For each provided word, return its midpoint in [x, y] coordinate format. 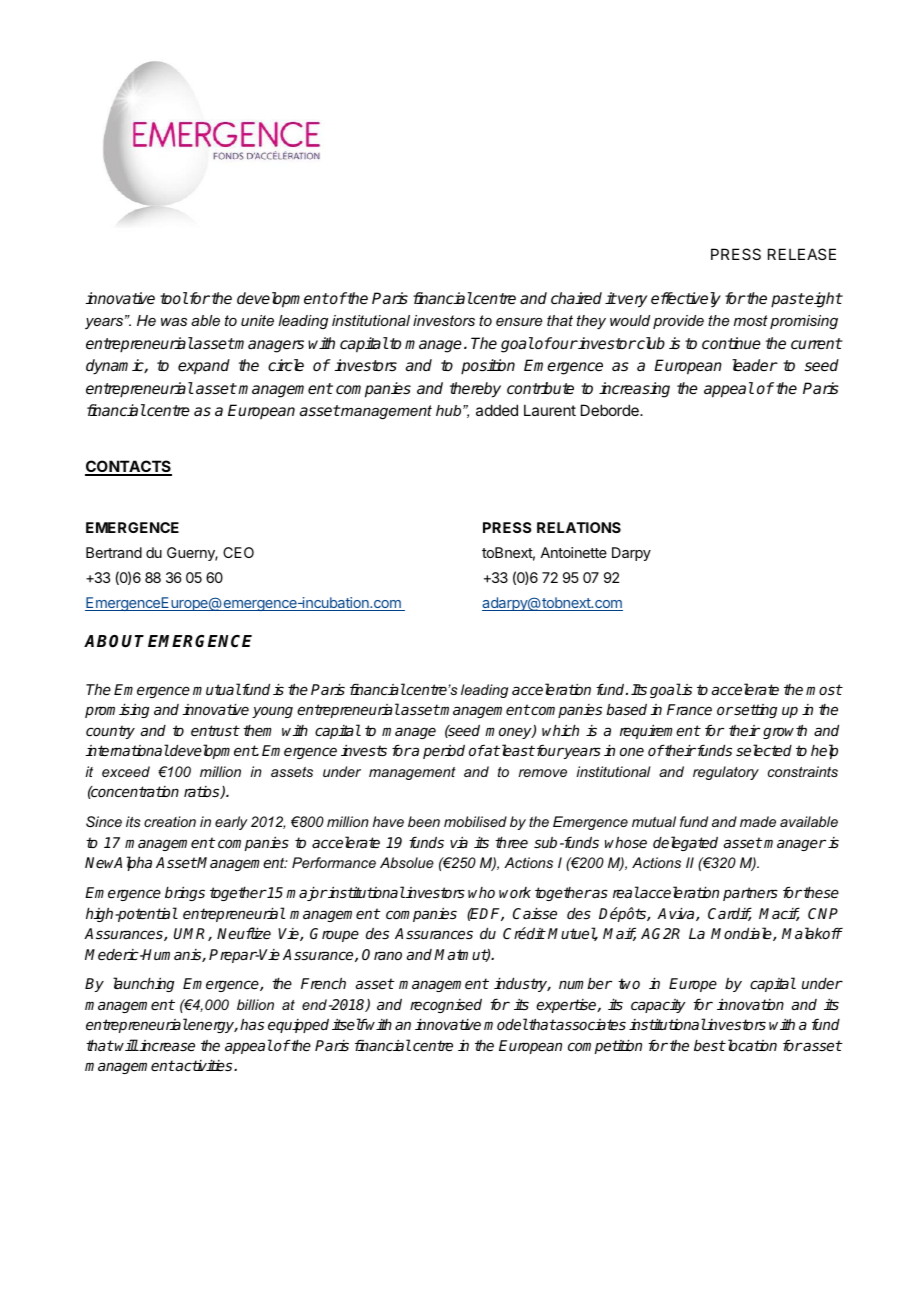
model [506, 1024]
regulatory [726, 773]
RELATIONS [579, 527]
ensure [519, 322]
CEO [238, 552]
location [751, 1045]
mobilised [475, 821]
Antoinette [573, 552]
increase [166, 1045]
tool [174, 298]
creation [170, 821]
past [788, 300]
